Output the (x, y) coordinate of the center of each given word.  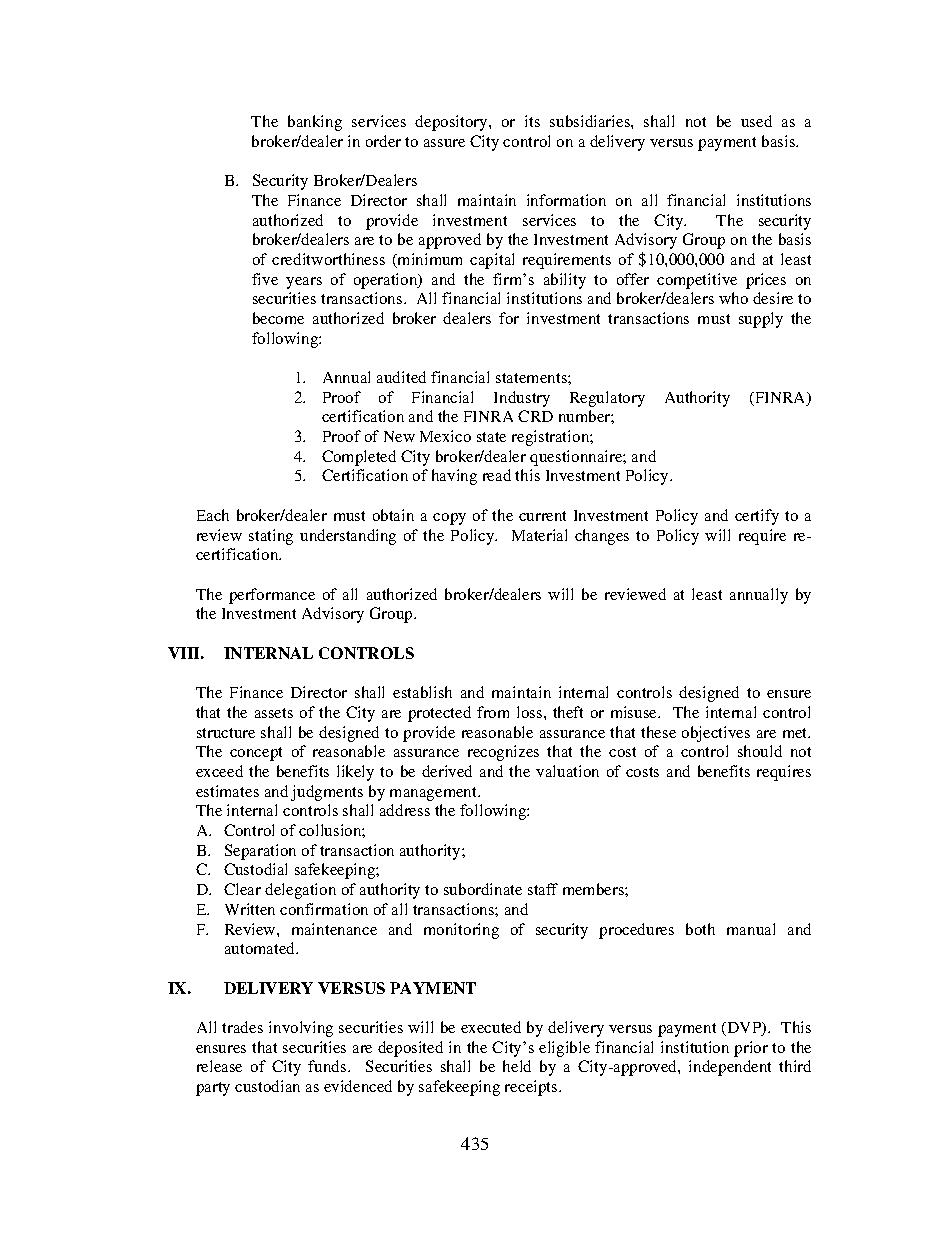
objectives (716, 734)
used (756, 121)
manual (751, 929)
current (542, 516)
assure (444, 143)
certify (757, 517)
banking (315, 123)
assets (274, 713)
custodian (267, 1086)
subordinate (483, 889)
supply (761, 320)
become (278, 318)
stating (271, 537)
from (493, 712)
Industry (522, 399)
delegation (300, 891)
